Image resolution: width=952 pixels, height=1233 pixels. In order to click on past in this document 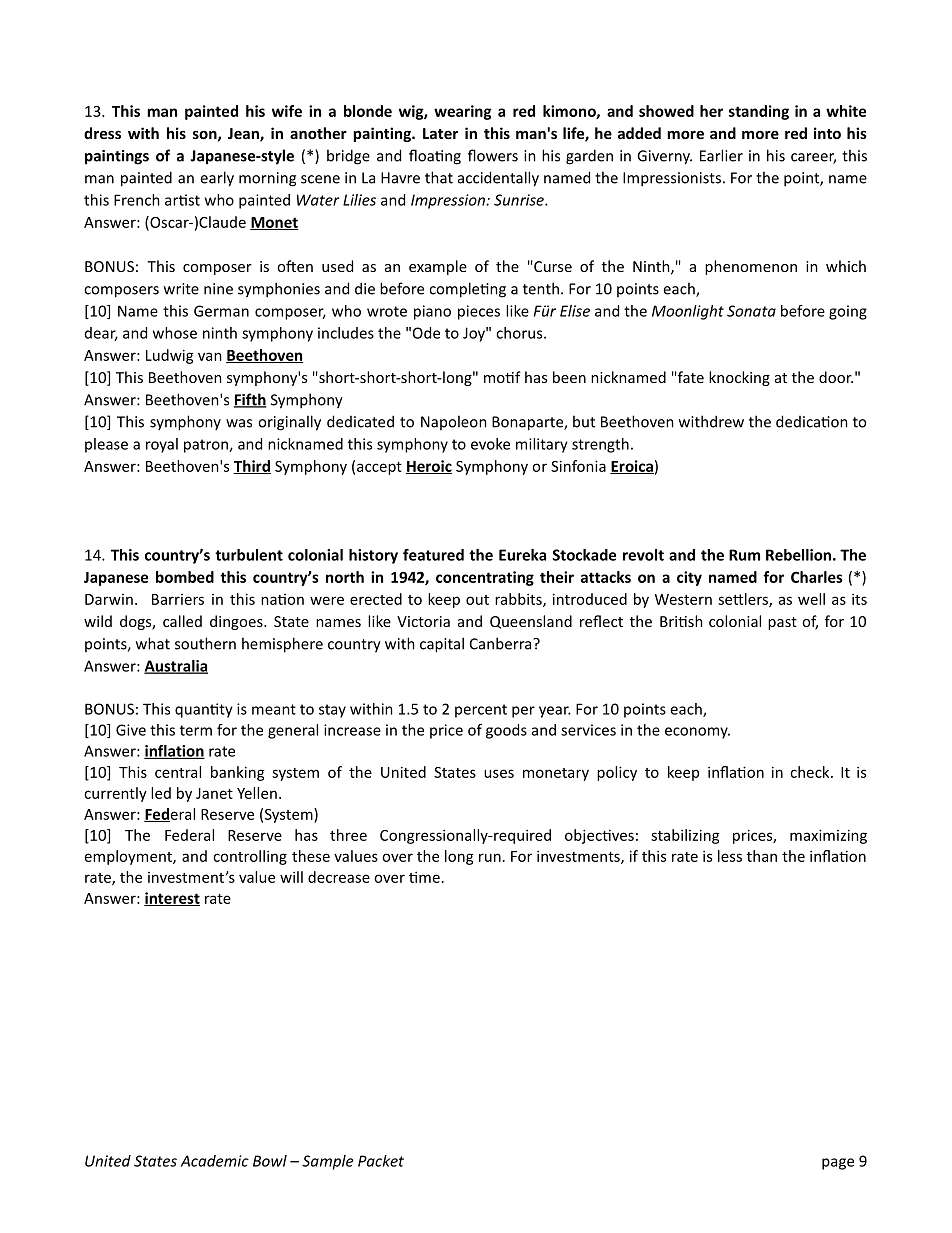, I will do `click(782, 623)`.
